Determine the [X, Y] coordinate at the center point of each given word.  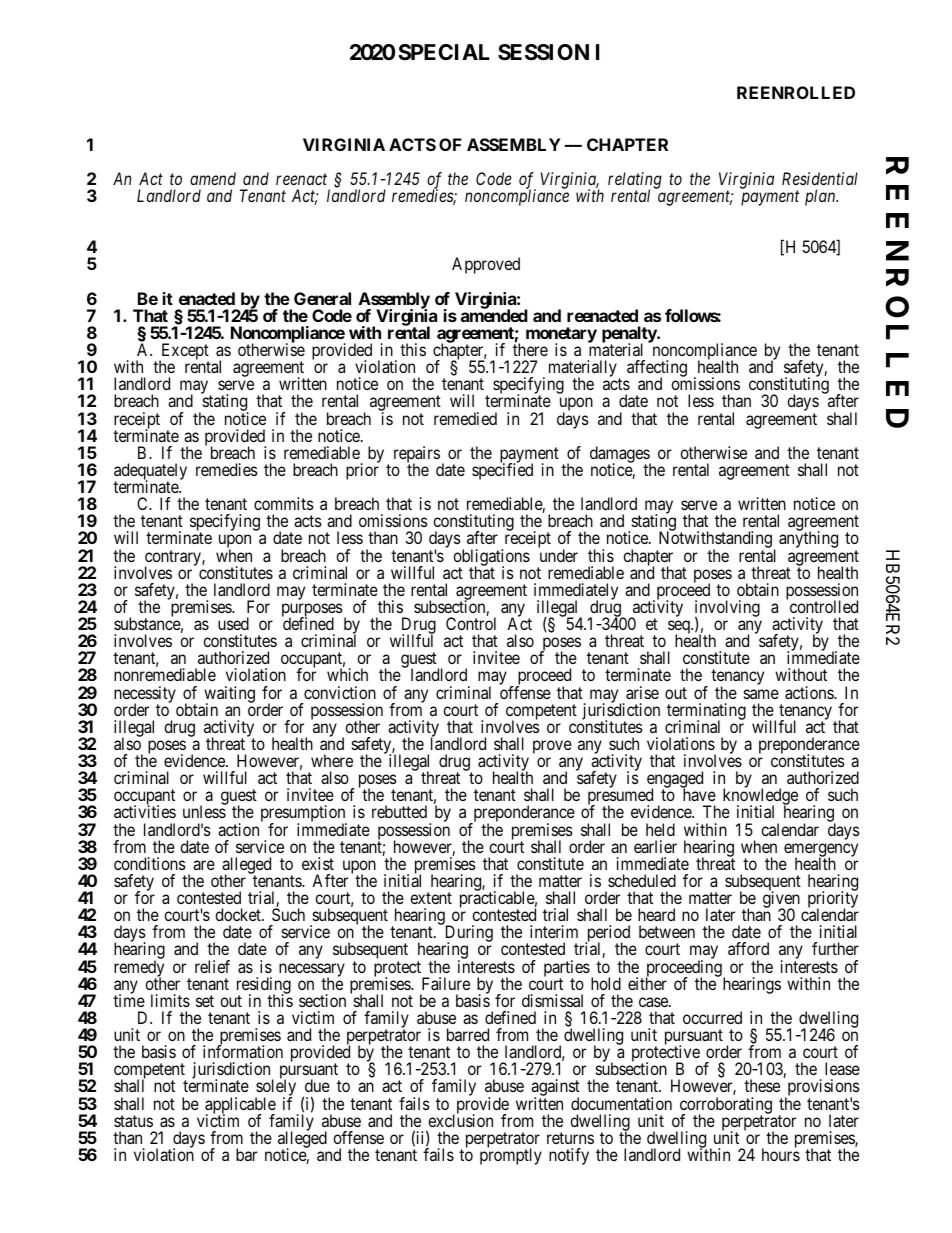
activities [145, 811]
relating [635, 181]
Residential [820, 178]
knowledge [760, 798]
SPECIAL [444, 52]
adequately [150, 473]
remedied [465, 418]
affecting [657, 370]
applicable [240, 1106]
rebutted [399, 811]
